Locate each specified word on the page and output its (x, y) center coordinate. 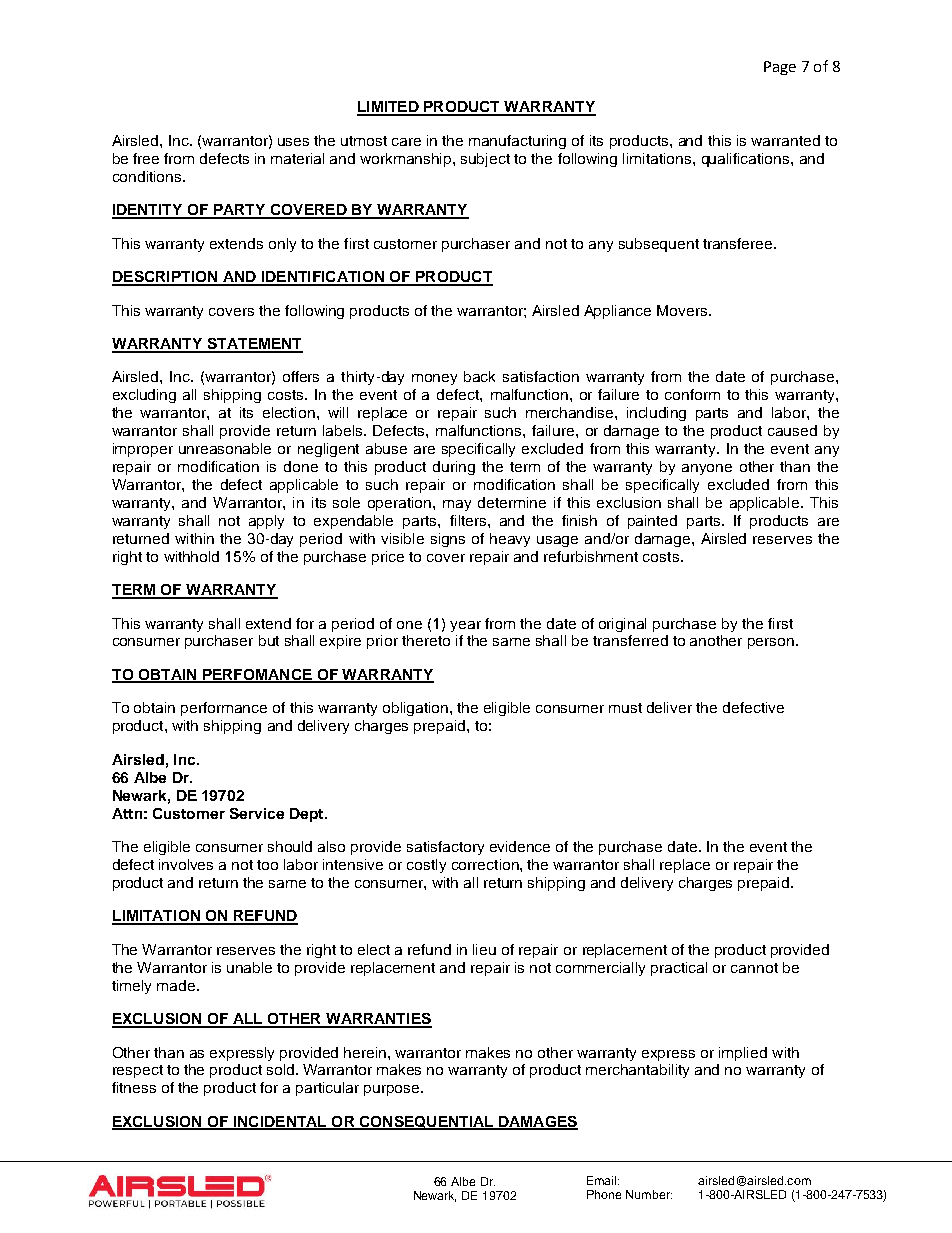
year (465, 626)
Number (649, 1194)
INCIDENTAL (280, 1123)
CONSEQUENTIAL (426, 1123)
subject (485, 160)
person (771, 643)
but (269, 640)
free (146, 158)
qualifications (747, 160)
